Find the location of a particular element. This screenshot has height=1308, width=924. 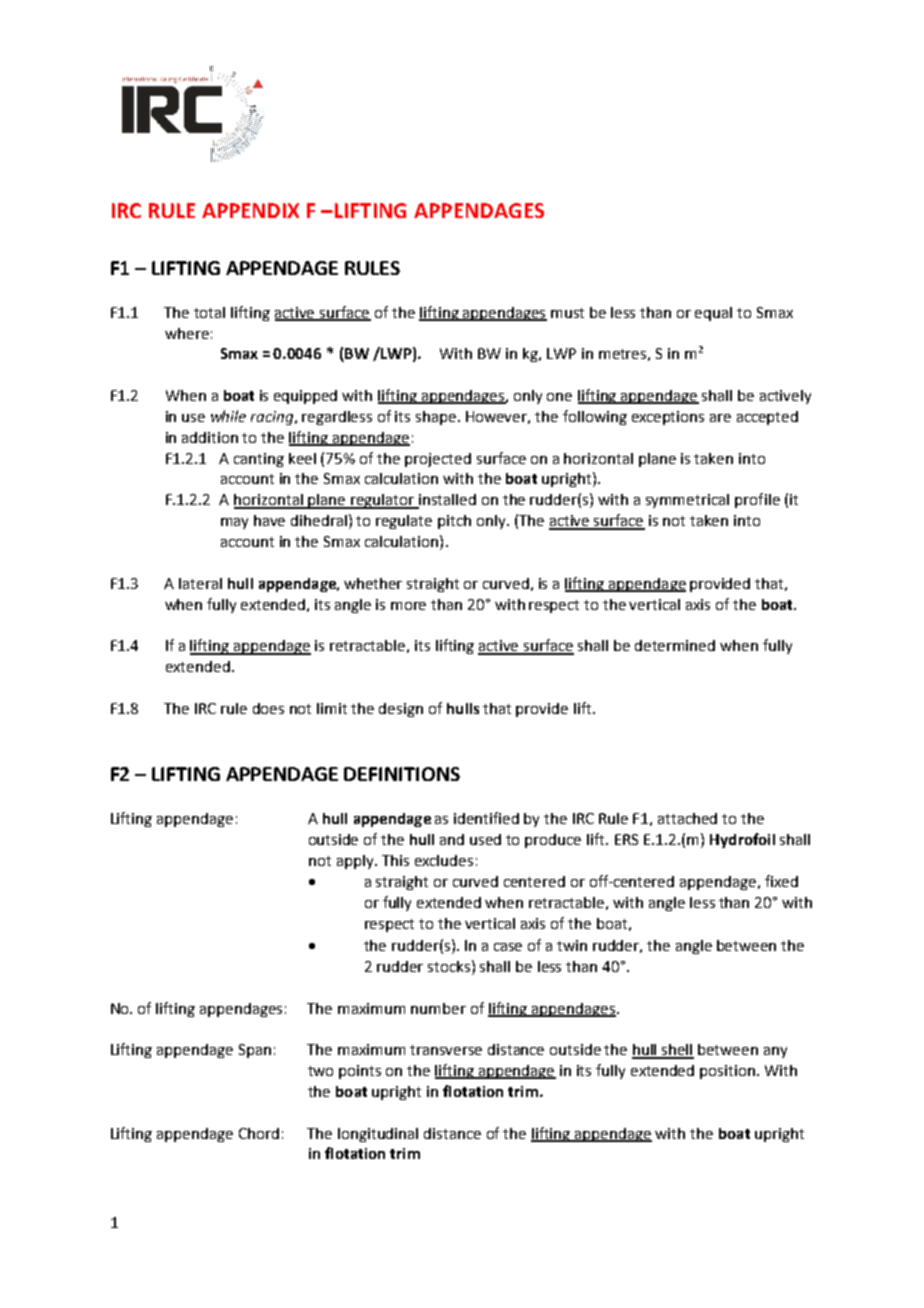

equal is located at coordinates (713, 314).
